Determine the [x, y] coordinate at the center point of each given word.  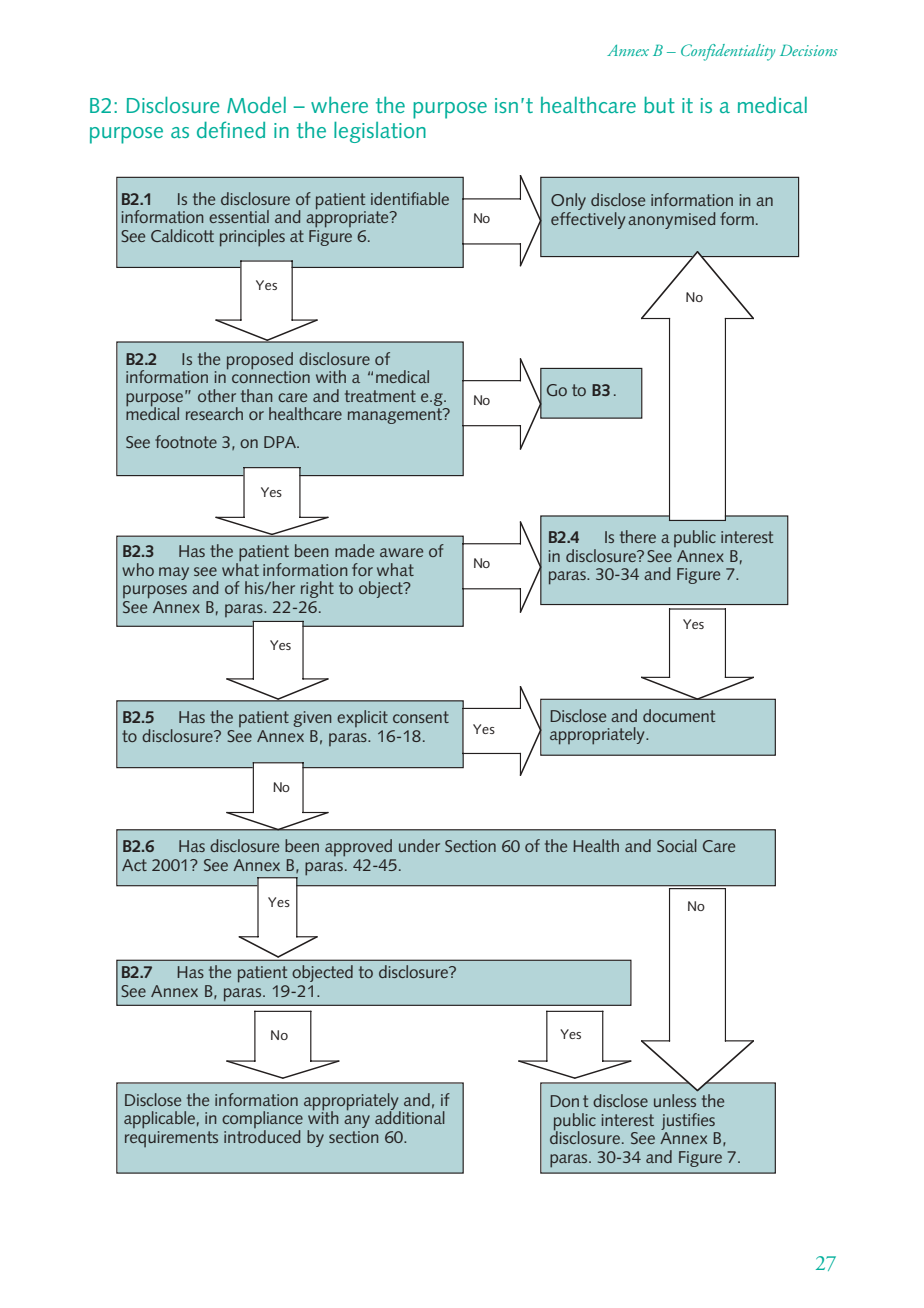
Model [256, 105]
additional [410, 1116]
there [638, 536]
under [419, 845]
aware [401, 552]
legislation [380, 132]
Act [134, 865]
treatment [380, 396]
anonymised [672, 220]
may [174, 573]
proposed [260, 361]
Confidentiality [728, 52]
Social [677, 845]
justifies [688, 1121]
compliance [262, 1121]
